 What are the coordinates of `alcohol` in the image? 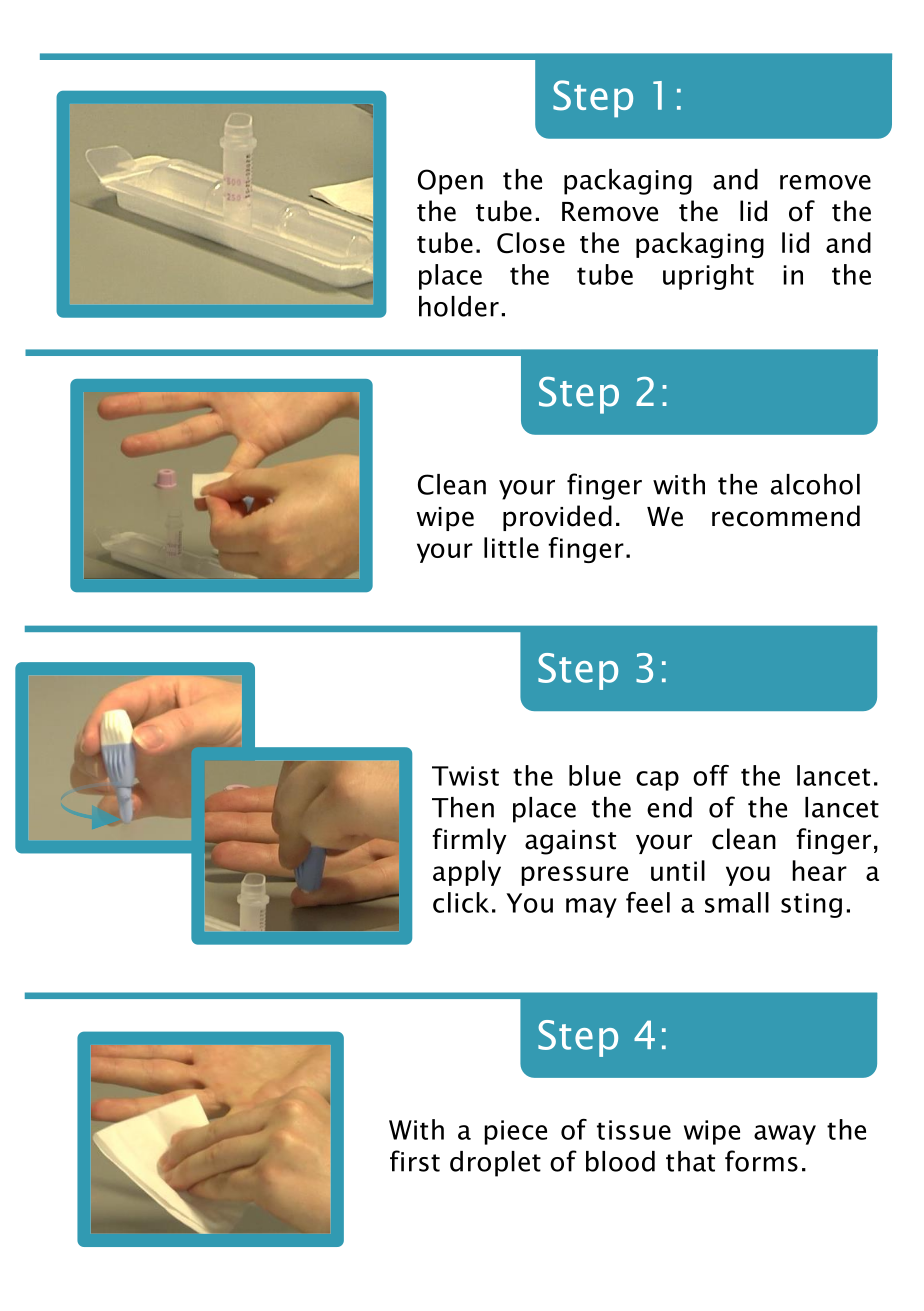 It's located at (815, 484).
